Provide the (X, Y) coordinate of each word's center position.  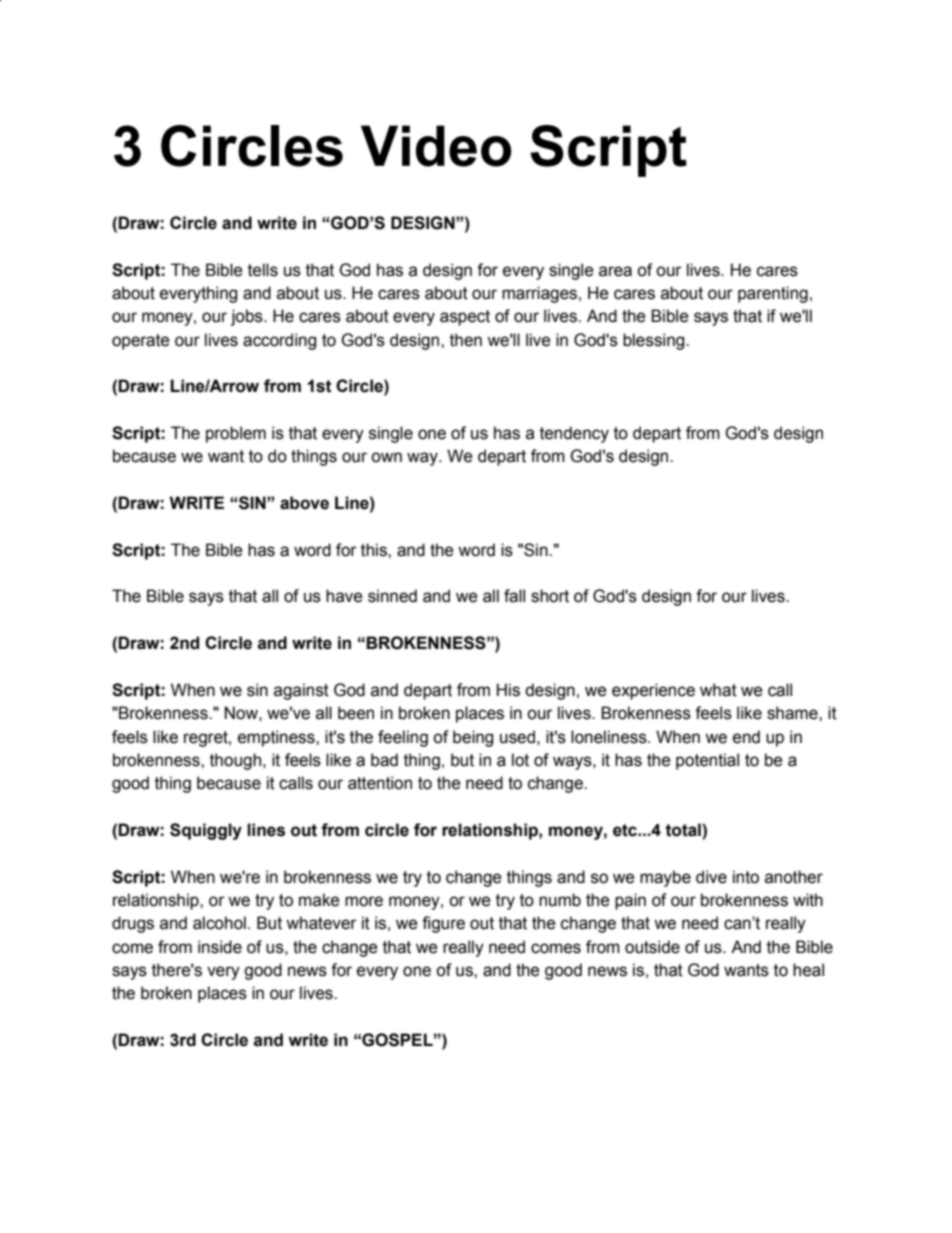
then (466, 340)
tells (263, 270)
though (237, 761)
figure (443, 924)
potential (707, 761)
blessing (655, 341)
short (550, 596)
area (615, 271)
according (279, 341)
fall (514, 596)
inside (220, 947)
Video (436, 146)
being (473, 738)
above (304, 503)
